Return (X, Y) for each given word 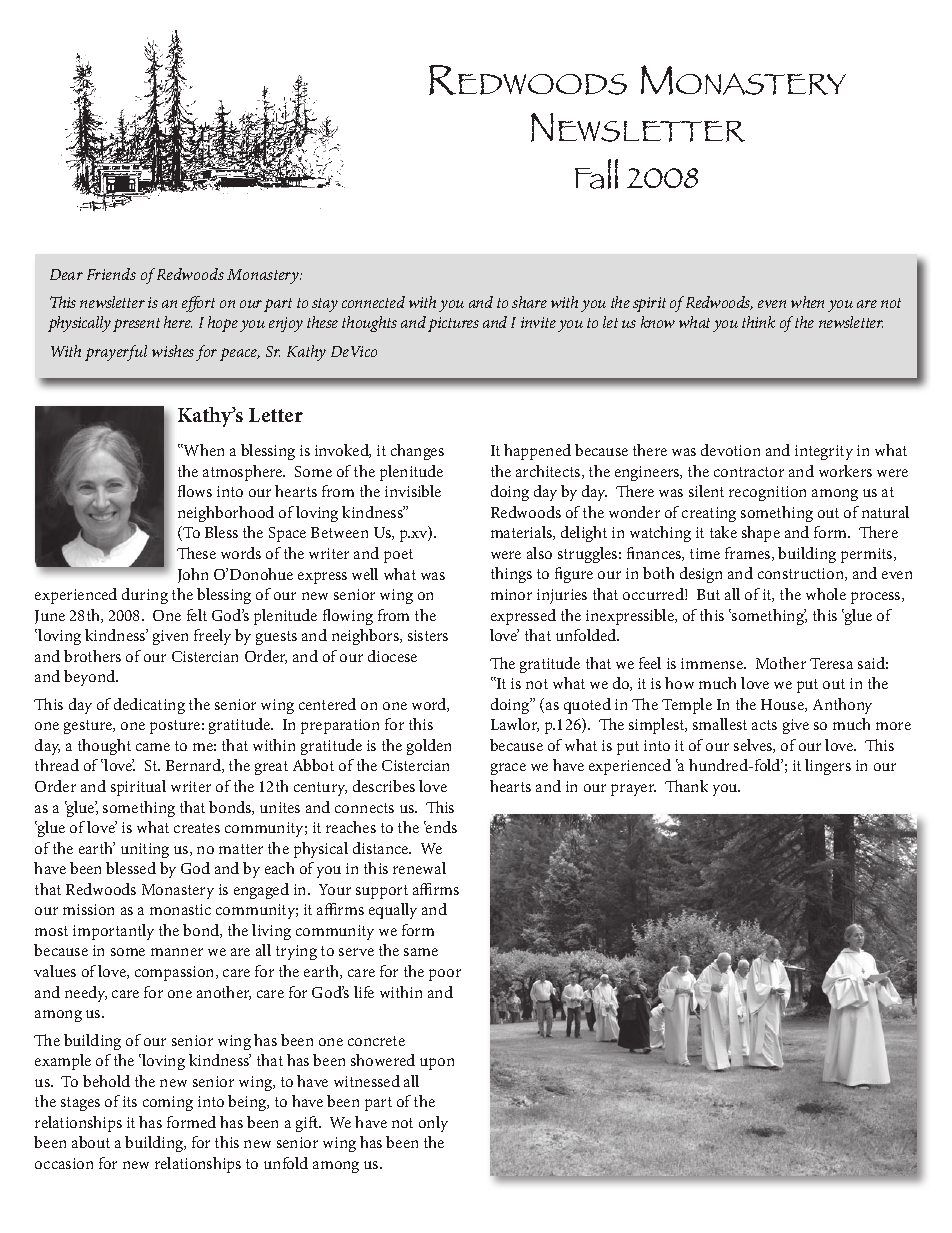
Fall (596, 174)
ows (199, 493)
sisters (428, 635)
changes (417, 452)
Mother (781, 663)
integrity (824, 452)
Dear (66, 274)
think (758, 322)
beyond (91, 678)
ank (695, 786)
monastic (180, 909)
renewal (419, 868)
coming (168, 1103)
